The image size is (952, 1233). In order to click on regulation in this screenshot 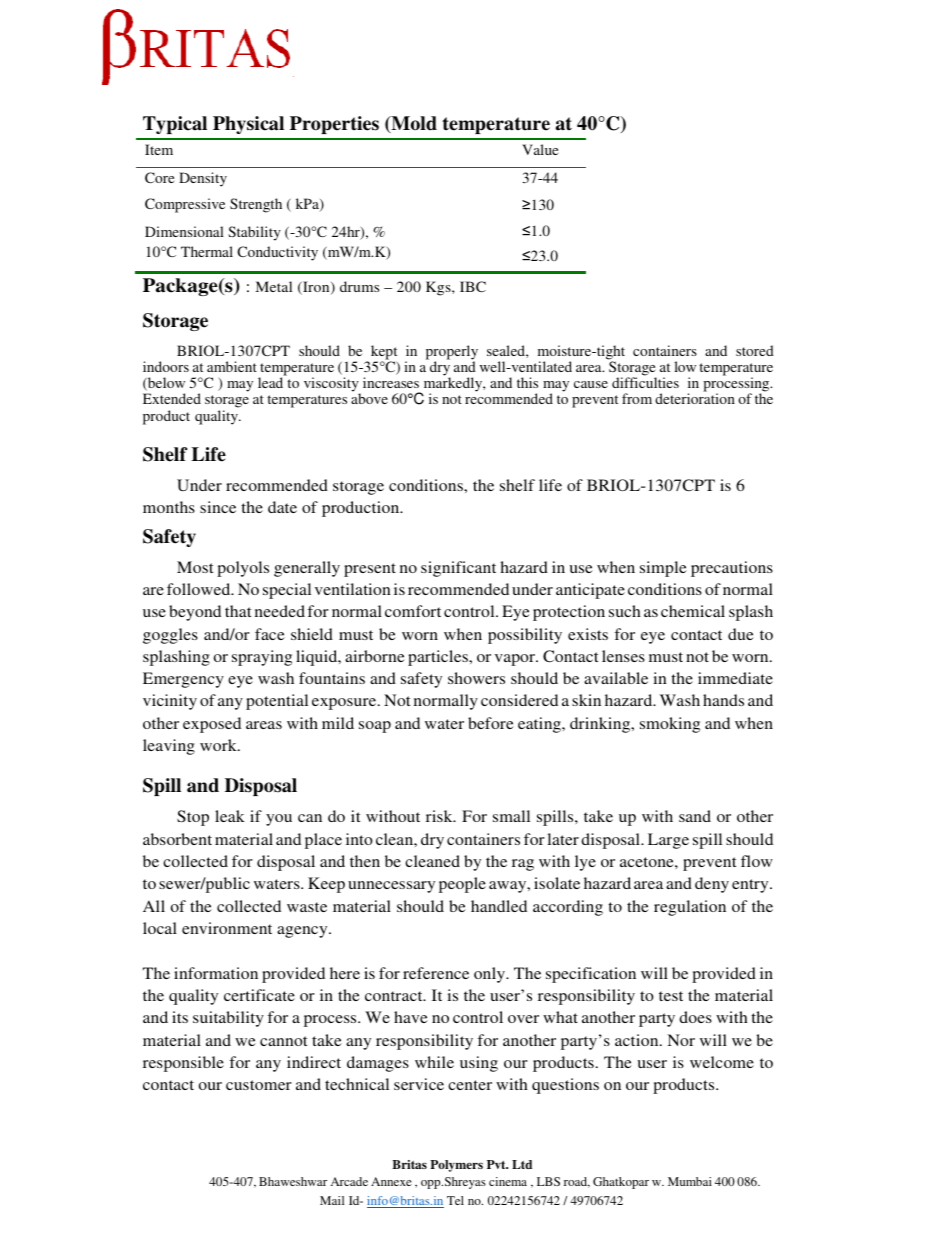, I will do `click(690, 908)`.
